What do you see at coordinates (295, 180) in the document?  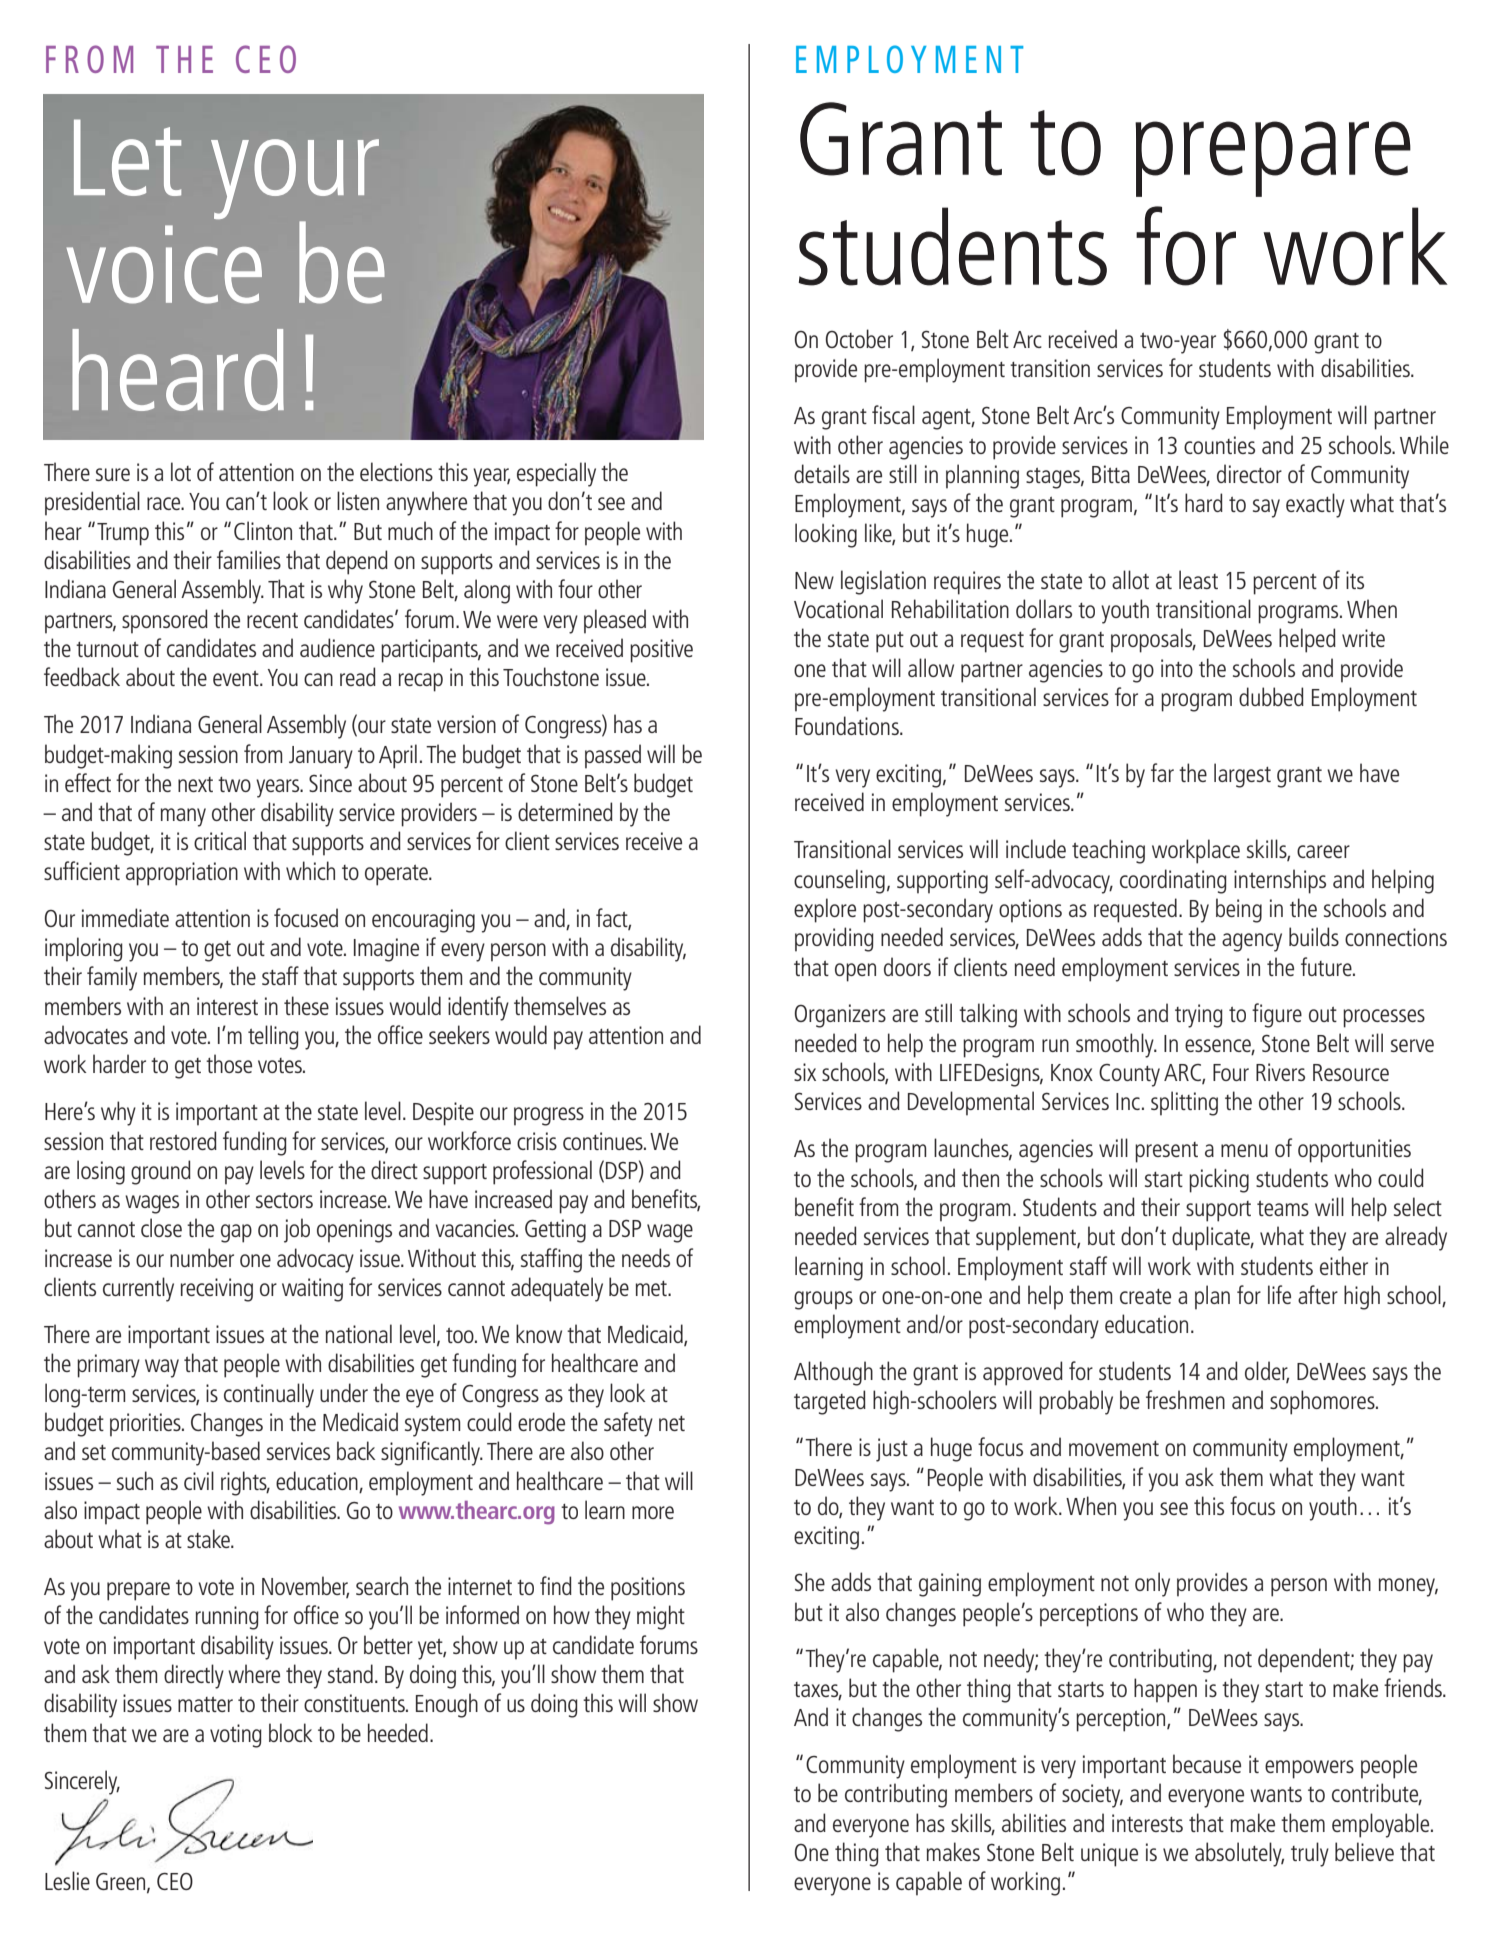 I see `your` at bounding box center [295, 180].
